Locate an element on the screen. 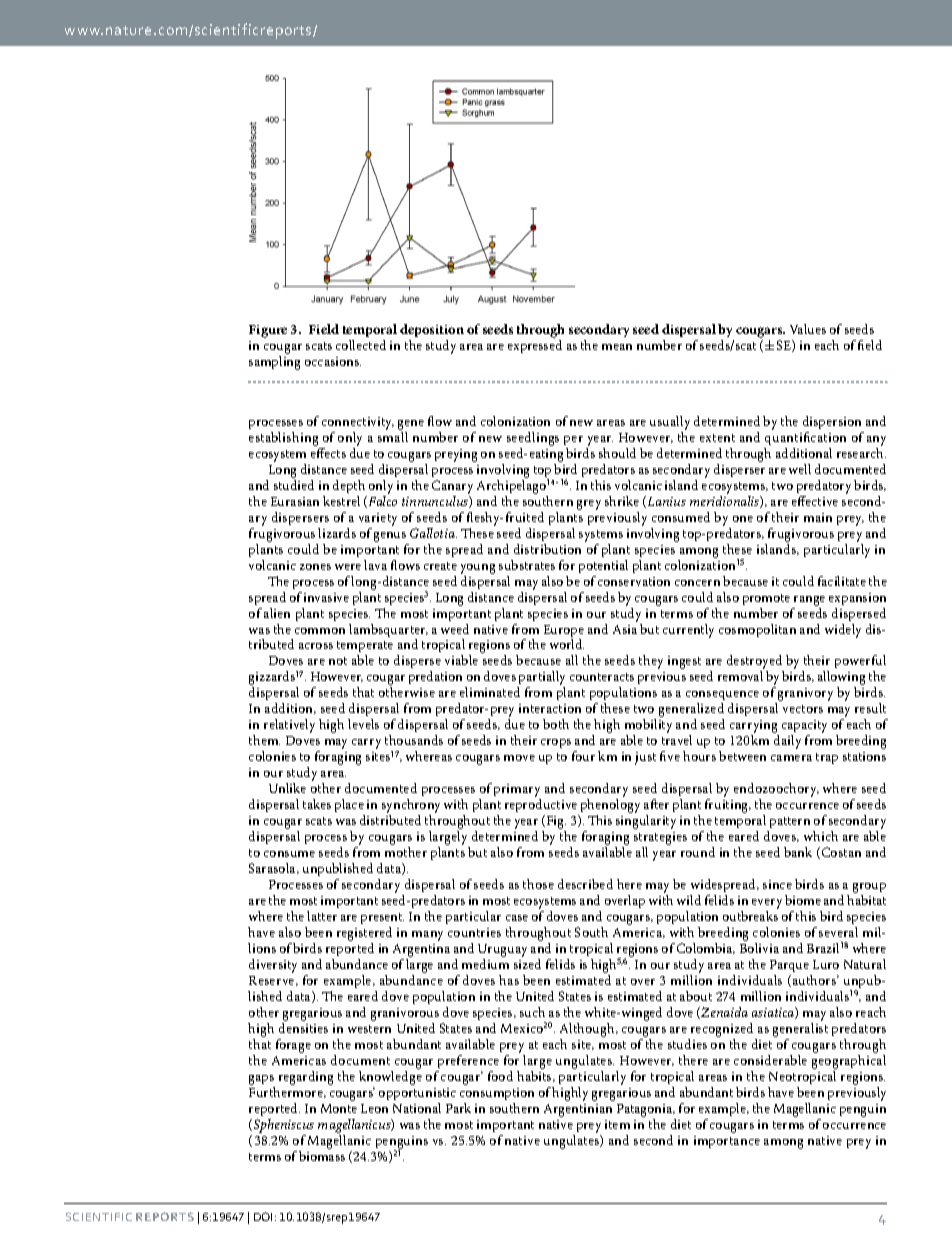 This screenshot has height=1251, width=952. latter is located at coordinates (322, 916).
